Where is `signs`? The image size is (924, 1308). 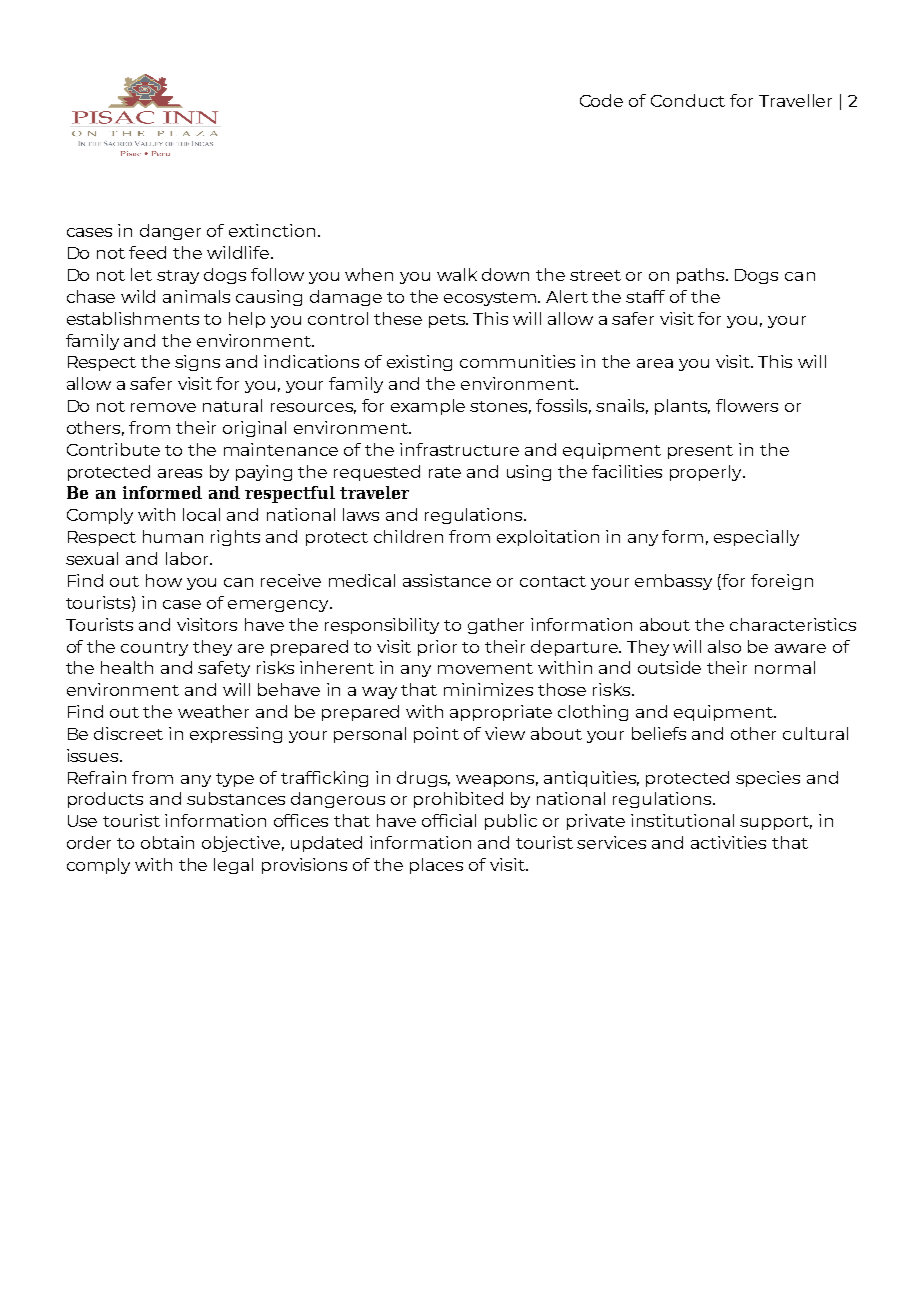
signs is located at coordinates (197, 363).
